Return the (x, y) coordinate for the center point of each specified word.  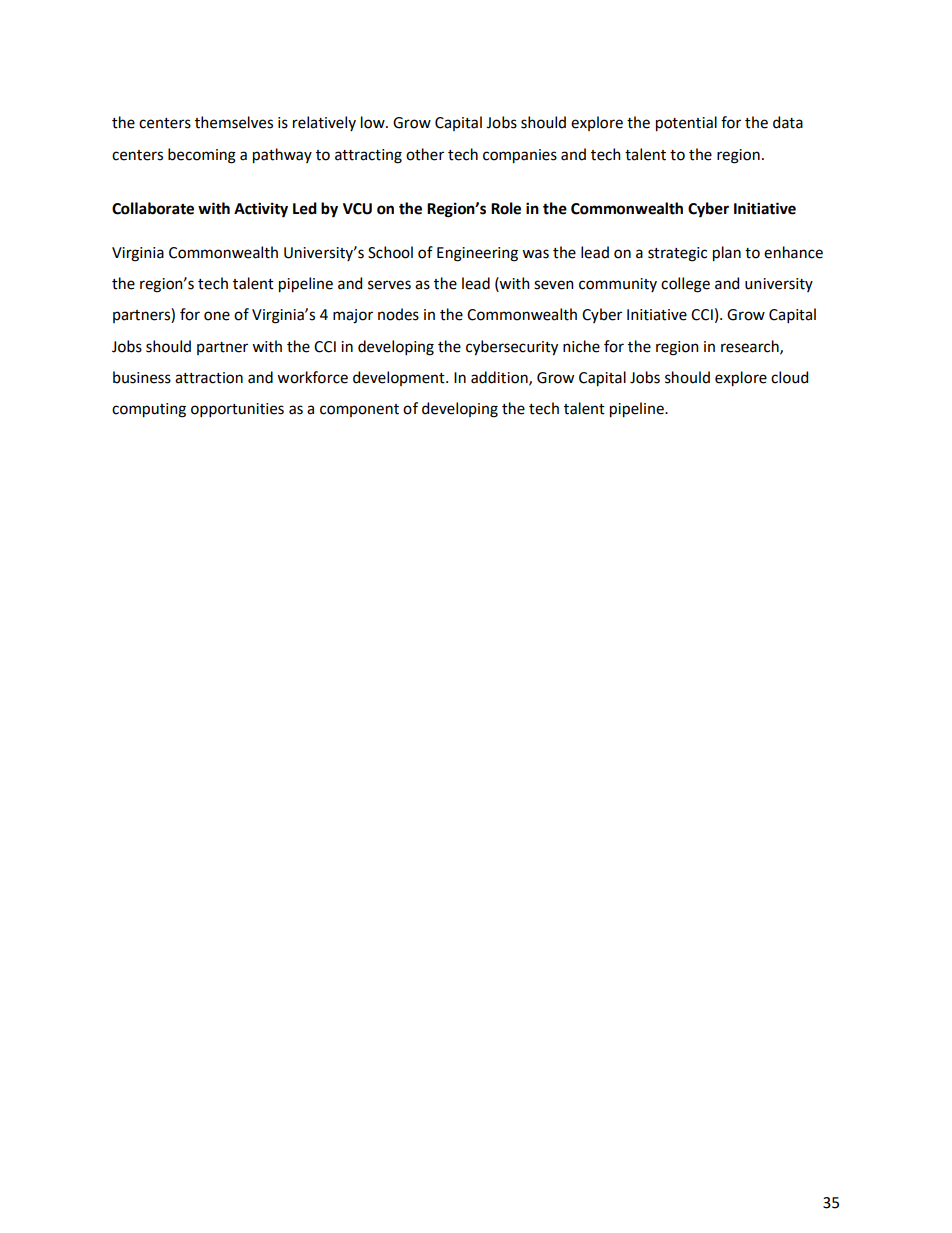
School (390, 252)
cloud (789, 377)
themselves (234, 122)
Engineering (477, 254)
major (353, 316)
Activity (261, 210)
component (359, 410)
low (374, 122)
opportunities (237, 410)
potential (686, 124)
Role (506, 208)
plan (727, 254)
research (751, 347)
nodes (398, 314)
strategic (677, 254)
